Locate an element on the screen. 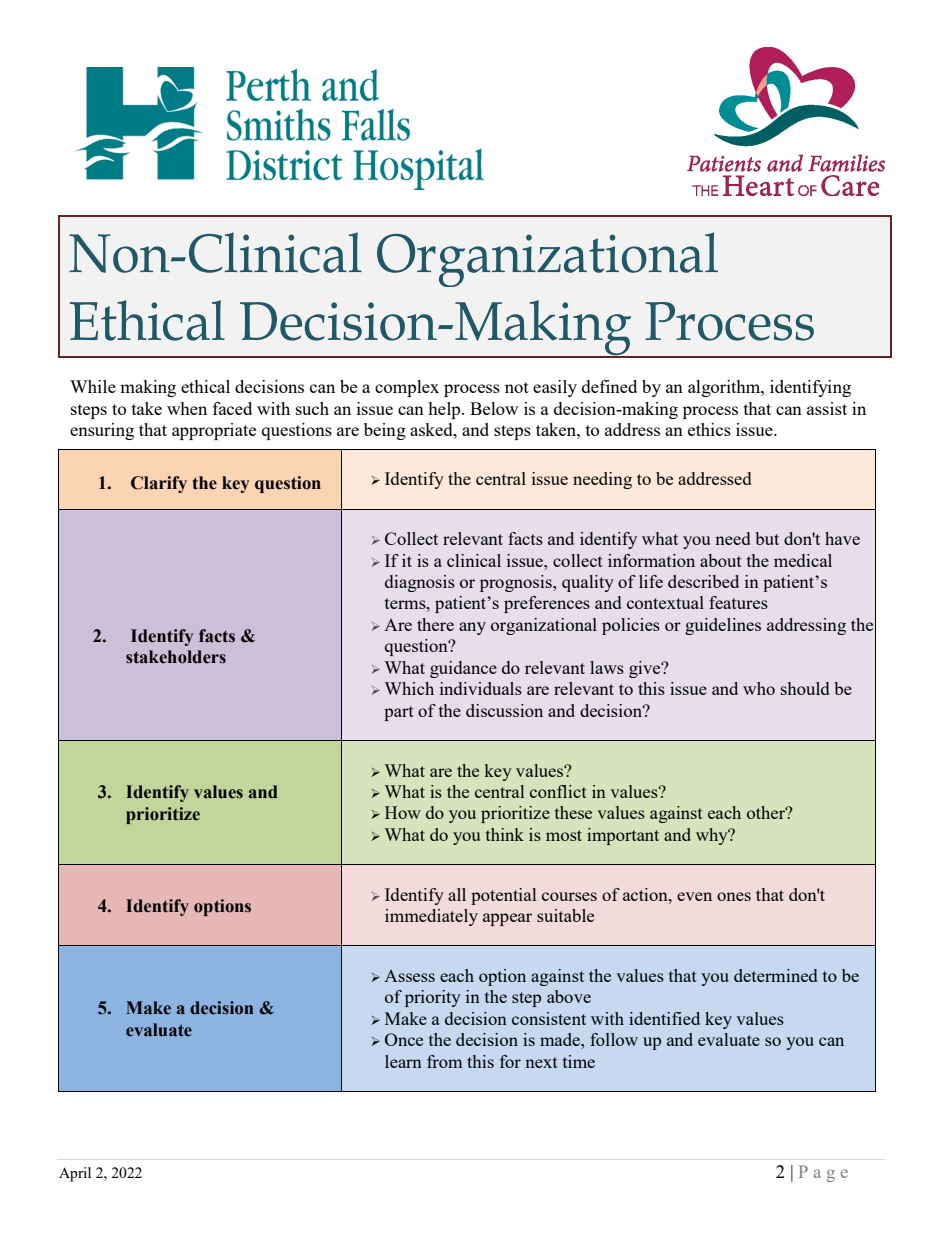 The height and width of the screenshot is (1233, 952). April is located at coordinates (75, 1174).
